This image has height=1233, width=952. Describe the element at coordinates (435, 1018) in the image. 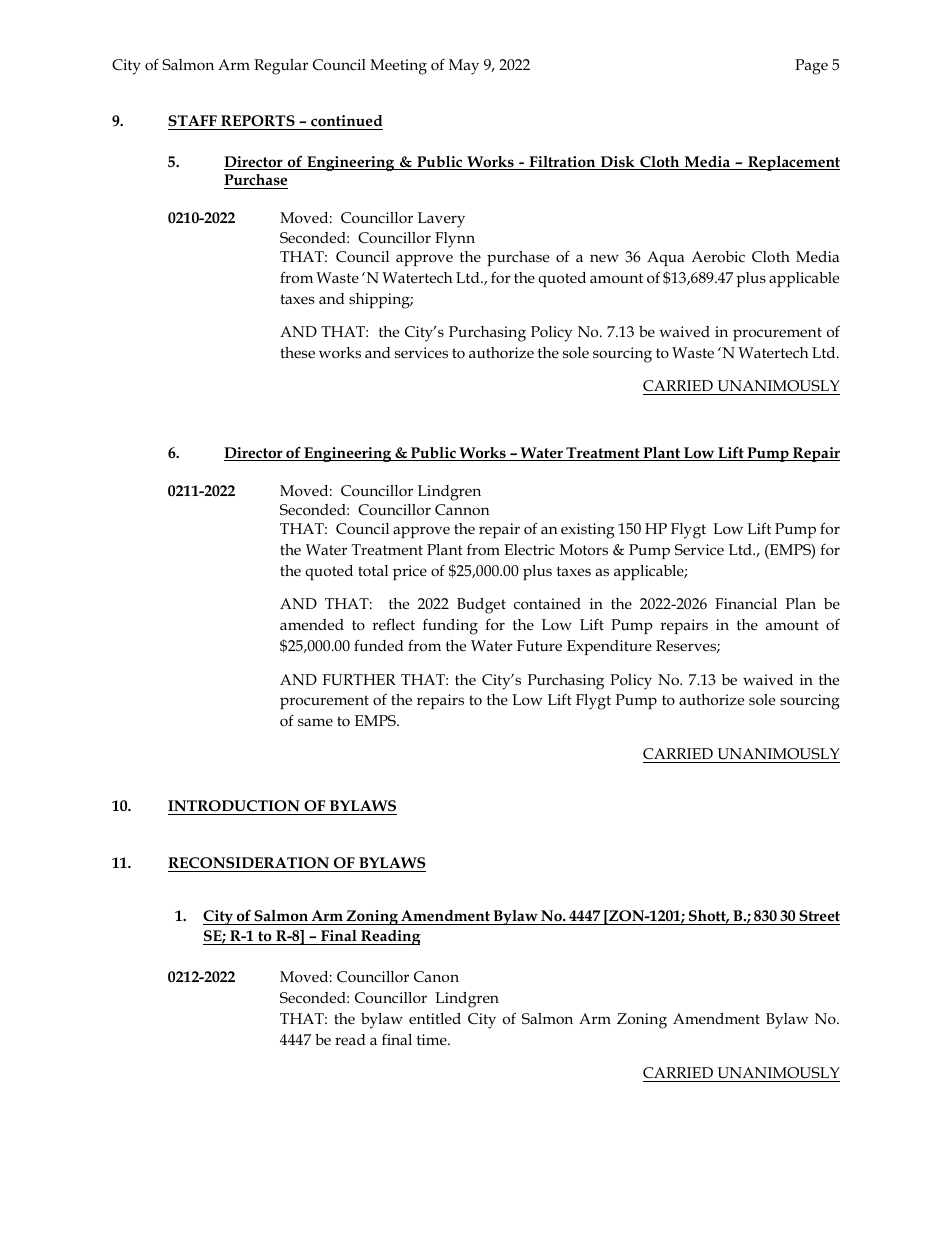

I see `entitled` at that location.
